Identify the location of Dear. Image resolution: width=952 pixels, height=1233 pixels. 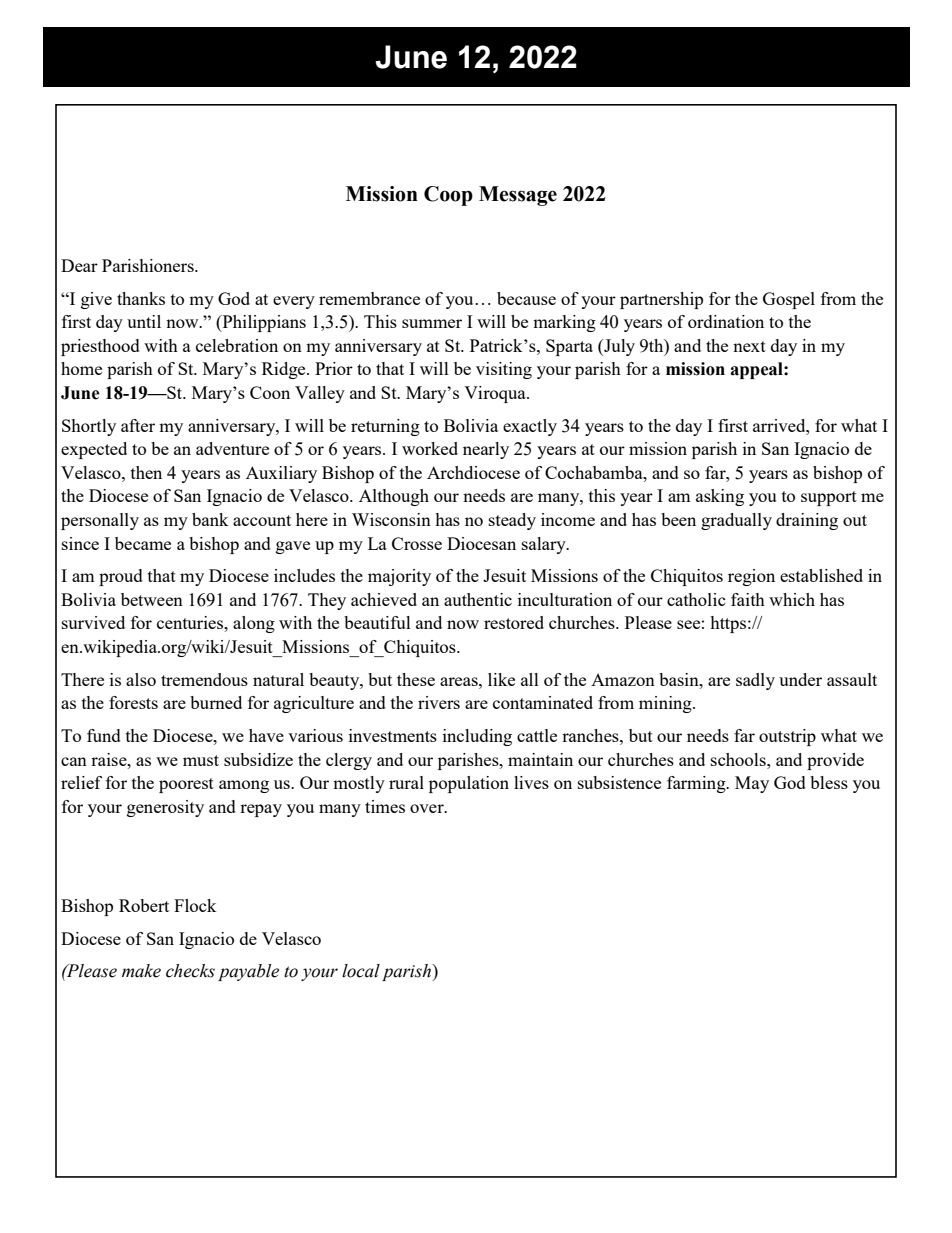
(79, 265).
